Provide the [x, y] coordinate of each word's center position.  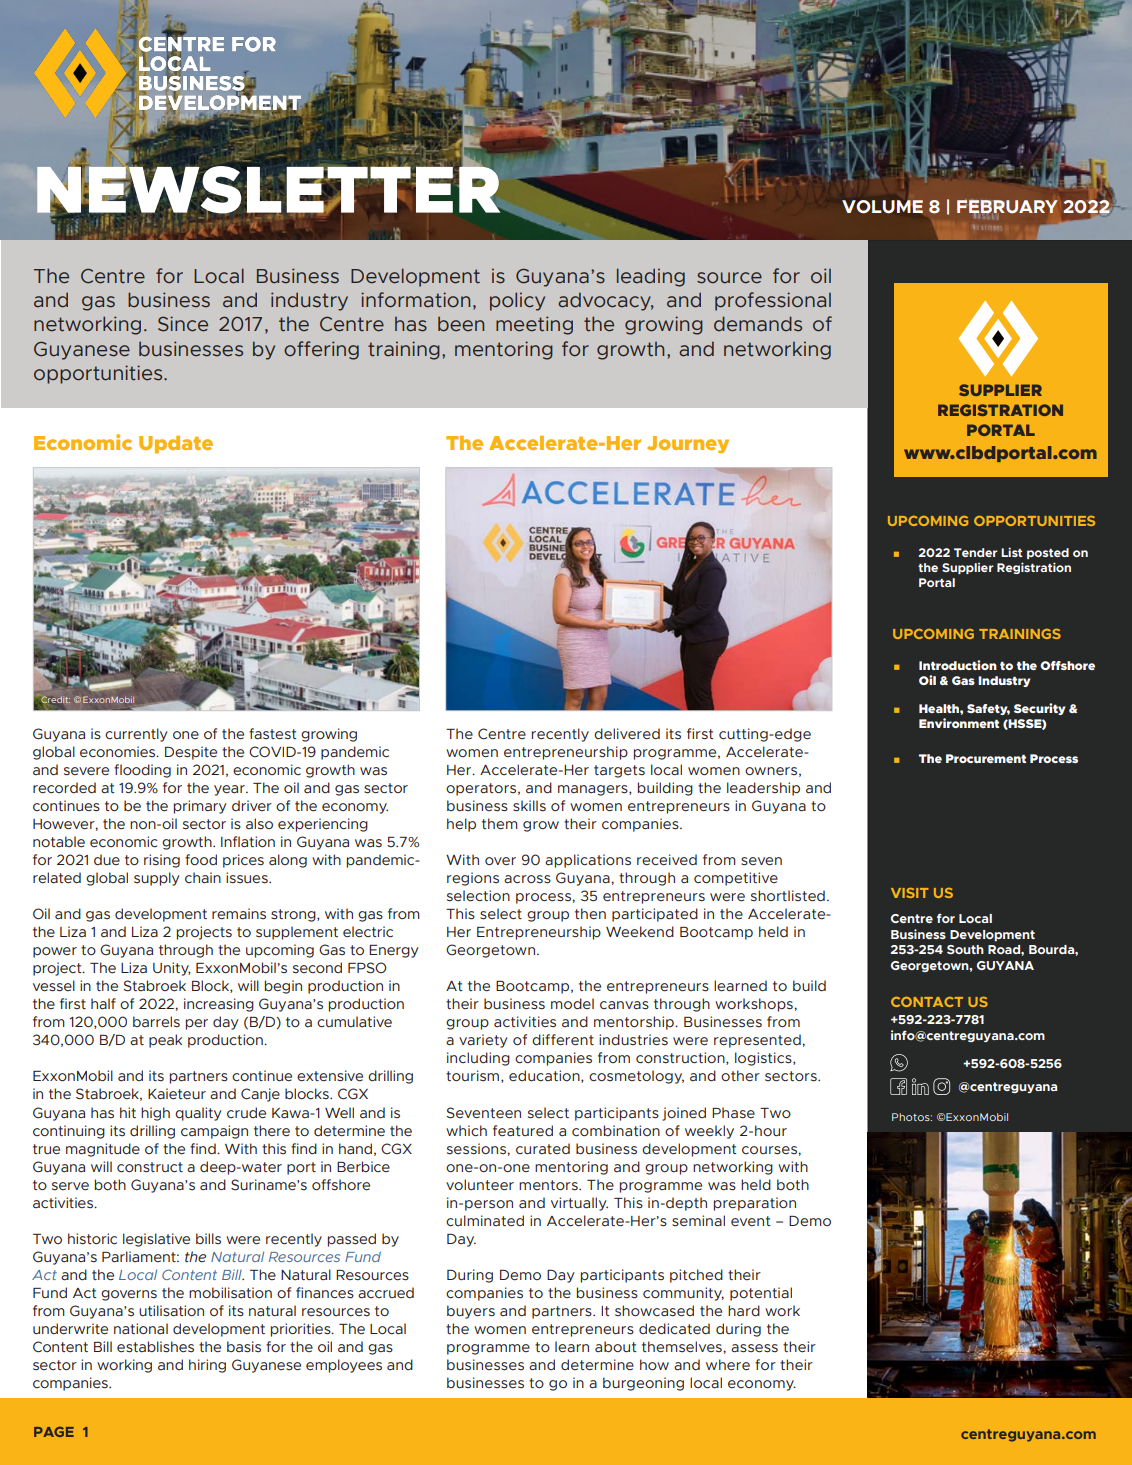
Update [176, 445]
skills [529, 806]
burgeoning [643, 1384]
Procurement [986, 758]
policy [517, 301]
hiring [207, 1366]
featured [523, 1131]
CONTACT [927, 1002]
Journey [688, 445]
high [155, 1114]
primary [200, 807]
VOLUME [882, 207]
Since [183, 324]
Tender [976, 552]
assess [754, 1348]
